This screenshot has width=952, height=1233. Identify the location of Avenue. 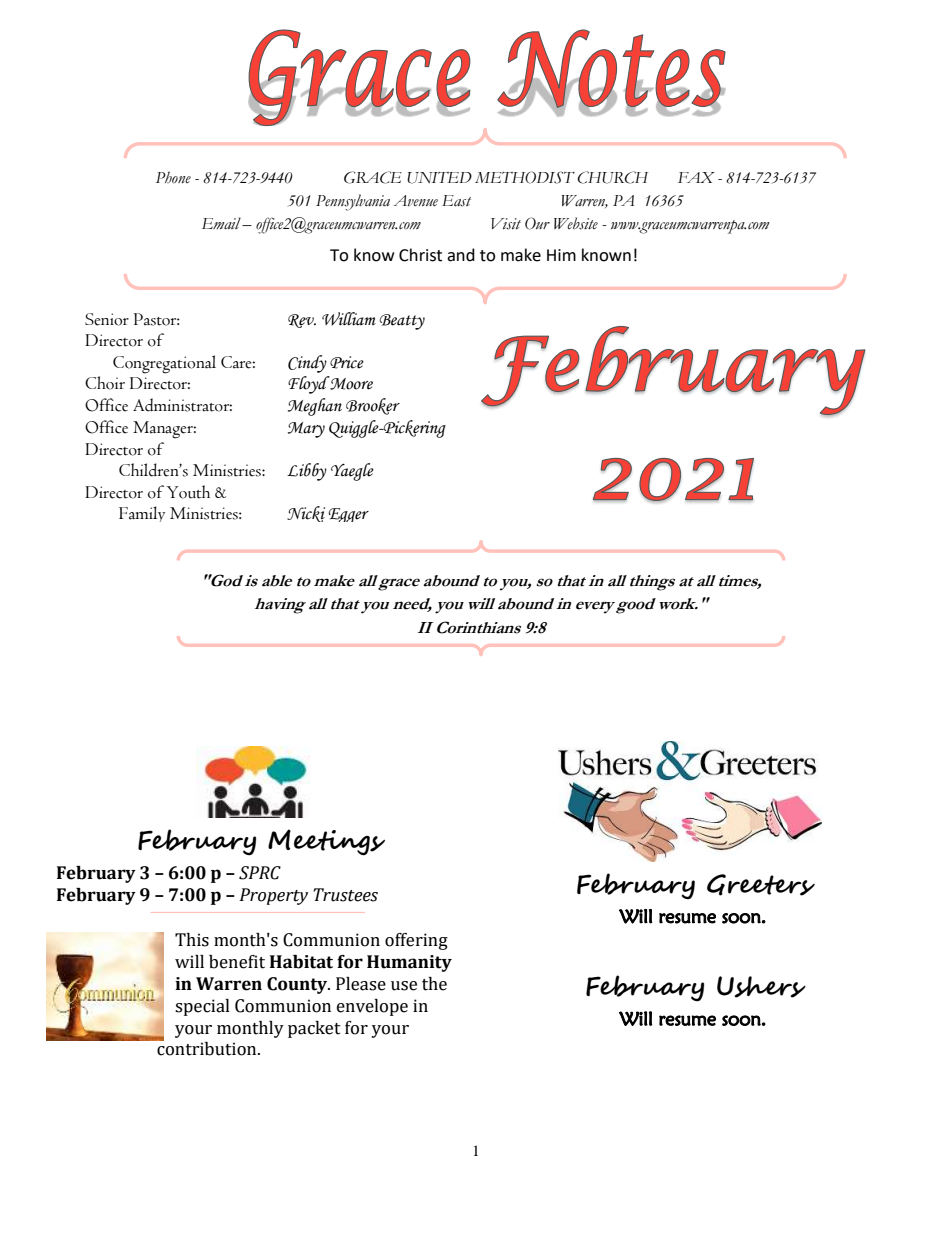
(415, 201).
